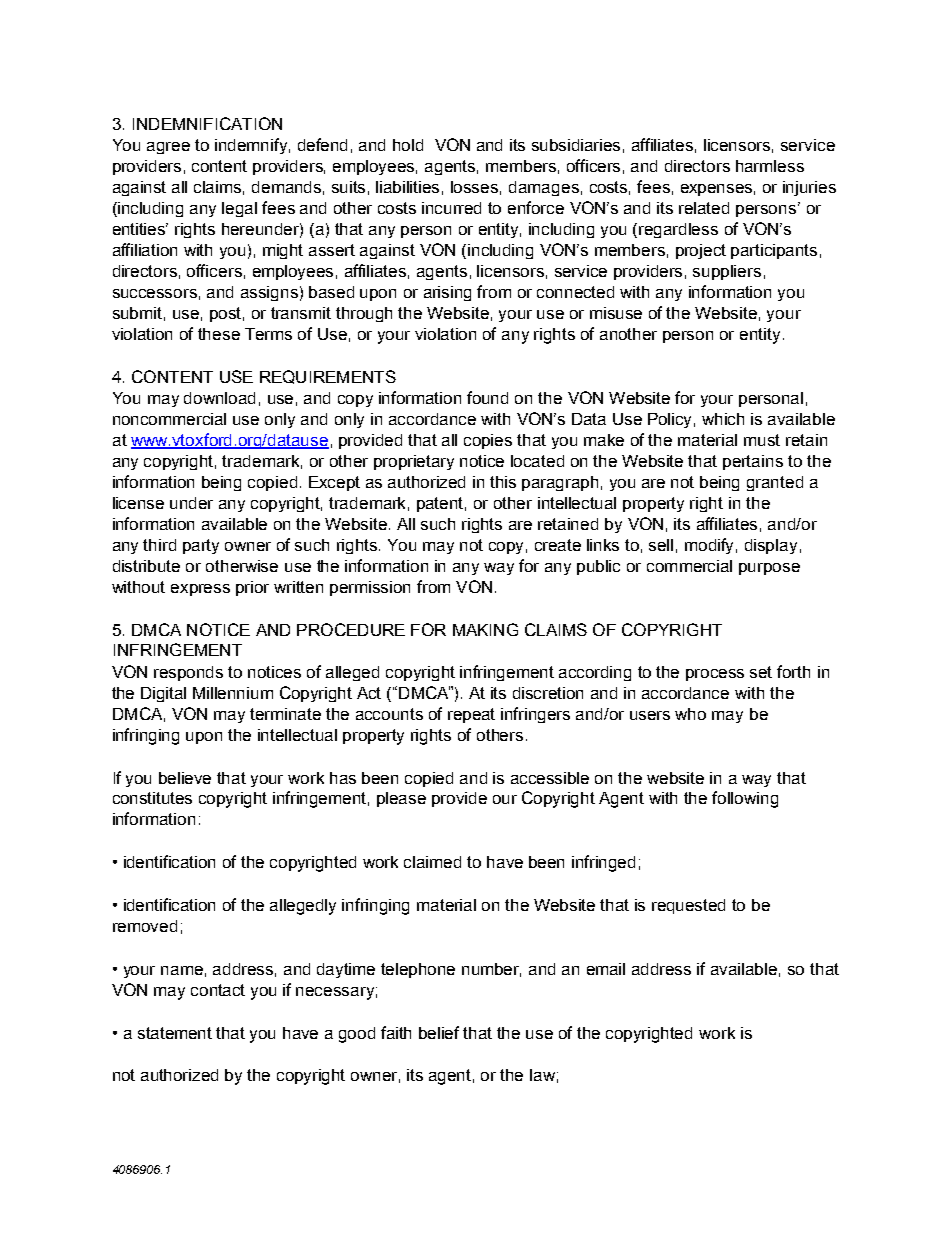 The width and height of the page is (952, 1233). Describe the element at coordinates (219, 398) in the page. I see `download` at that location.
